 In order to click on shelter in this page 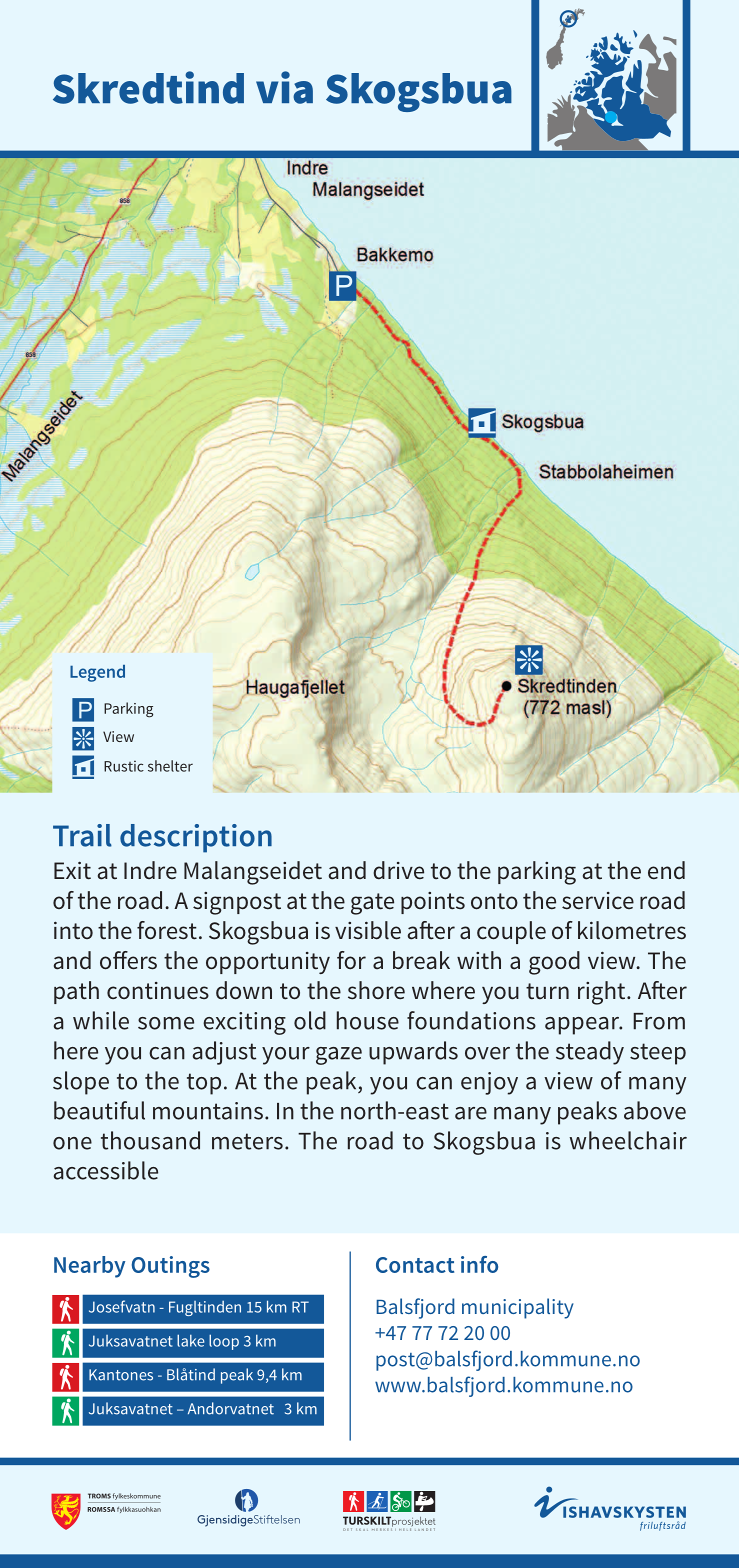, I will do `click(170, 766)`.
